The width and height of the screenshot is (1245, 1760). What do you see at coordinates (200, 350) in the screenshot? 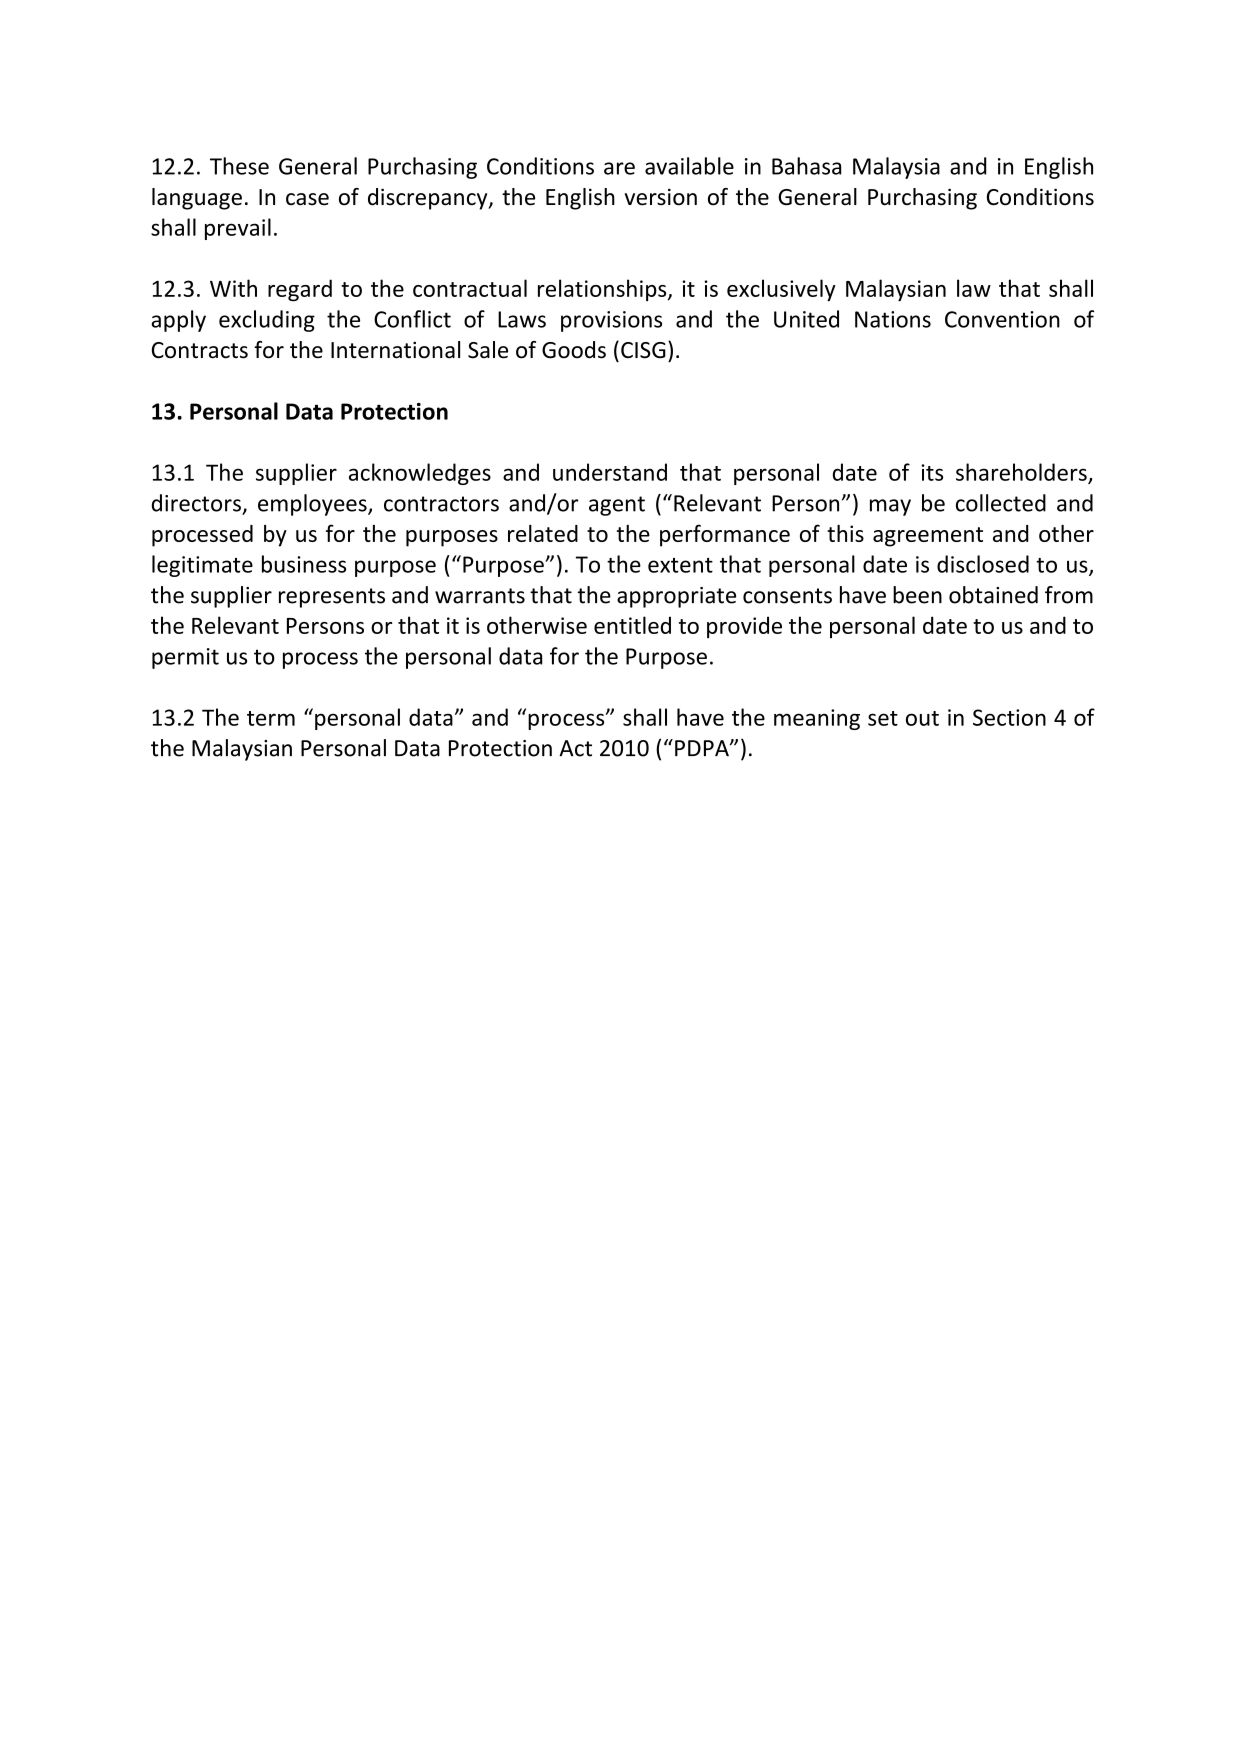
I see `Contracts` at bounding box center [200, 350].
